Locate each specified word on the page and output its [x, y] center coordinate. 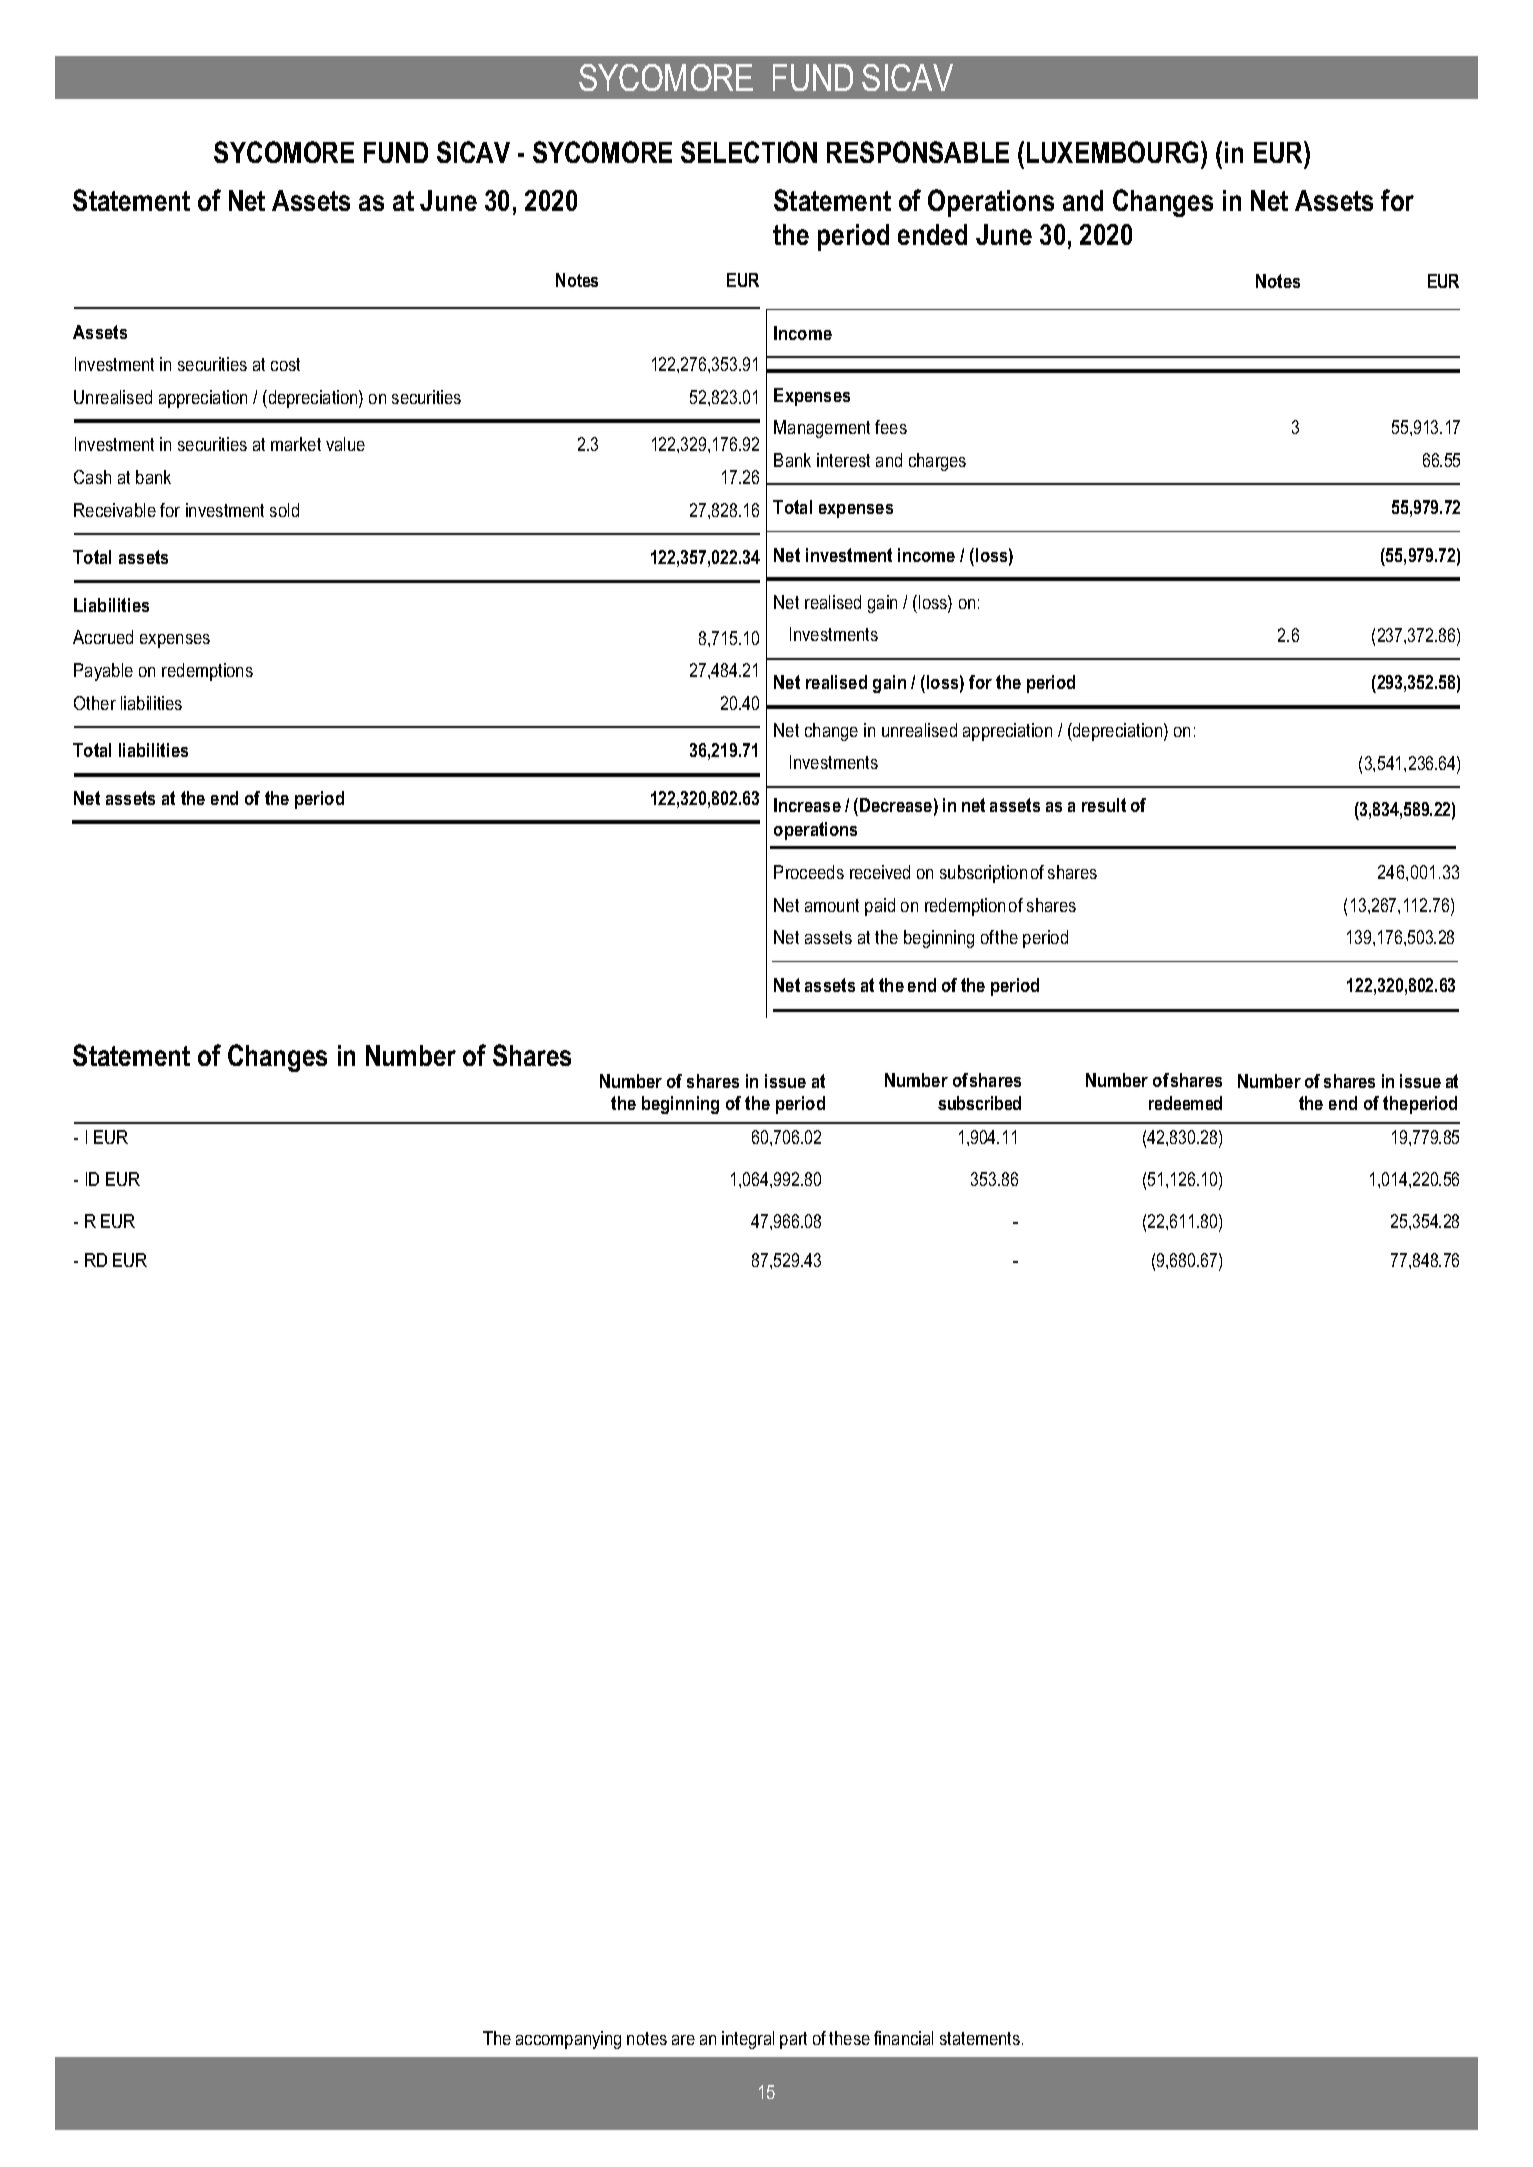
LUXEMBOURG [1114, 152]
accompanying [568, 2040]
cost [285, 364]
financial [903, 2038]
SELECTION [749, 152]
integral [748, 2040]
